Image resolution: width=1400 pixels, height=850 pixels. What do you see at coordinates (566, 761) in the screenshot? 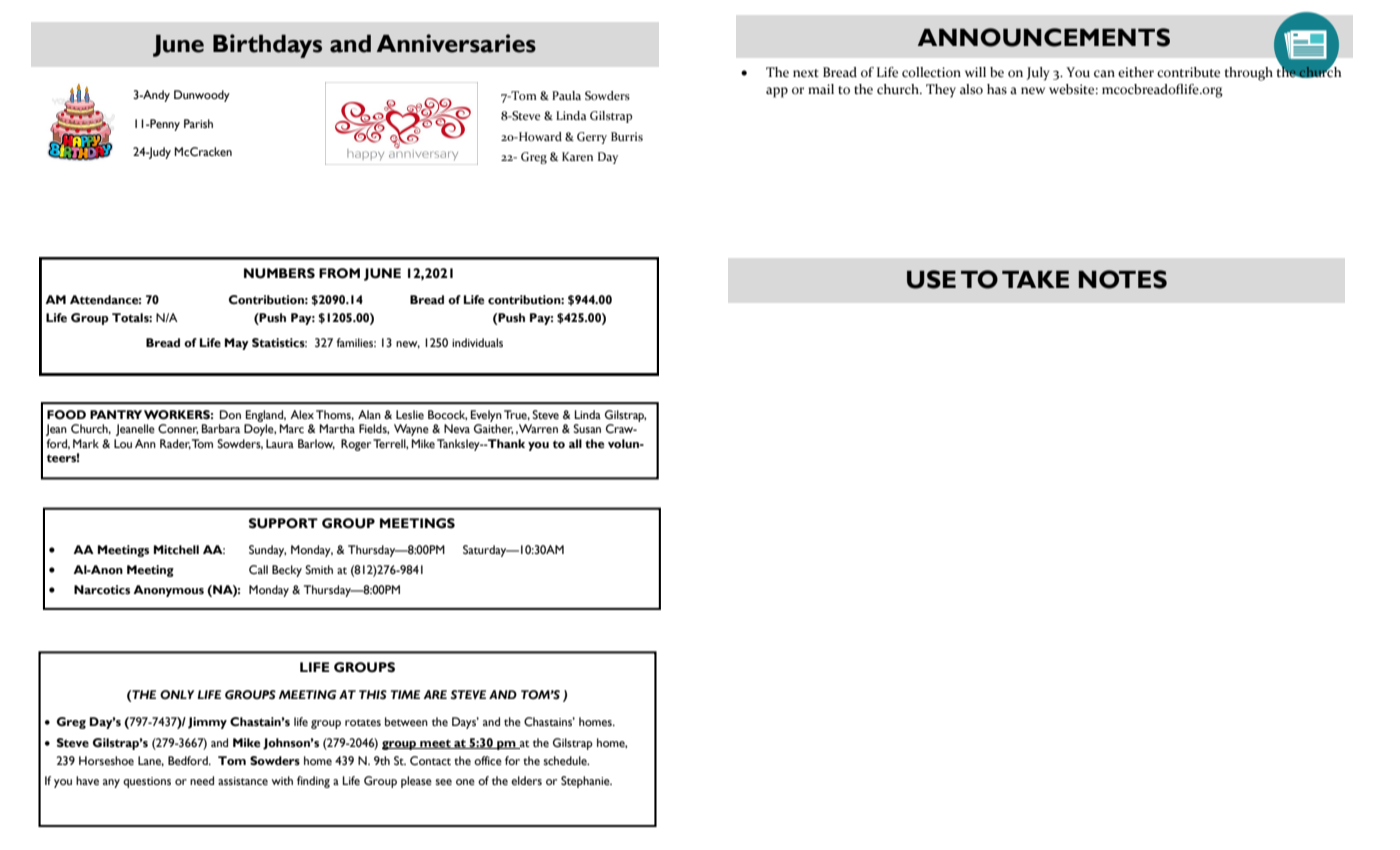
I see `schedule` at bounding box center [566, 761].
